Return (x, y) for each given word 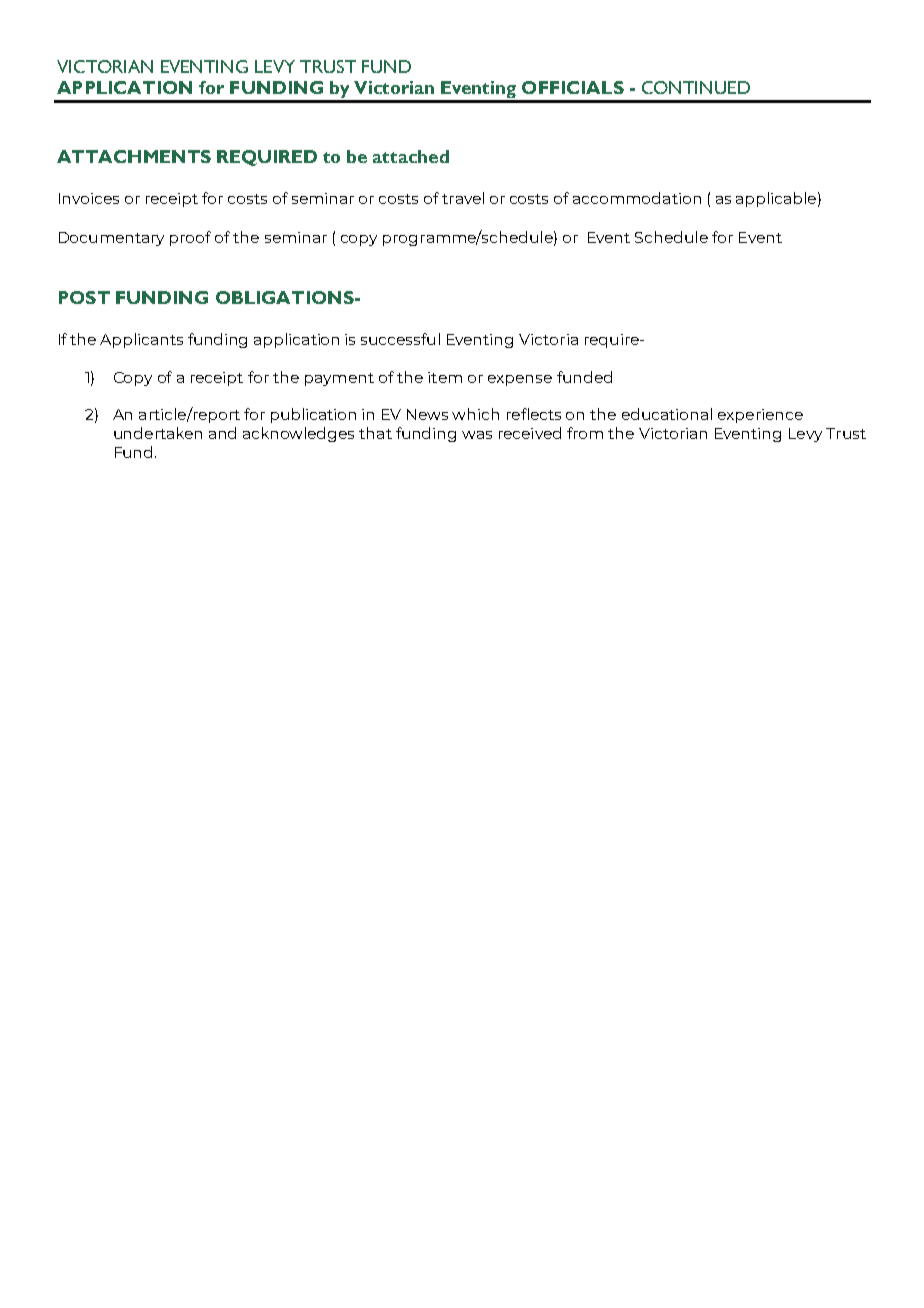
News (427, 414)
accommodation (637, 198)
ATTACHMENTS (134, 156)
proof (190, 238)
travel (463, 198)
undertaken (158, 433)
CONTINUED (696, 87)
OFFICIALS (573, 87)
